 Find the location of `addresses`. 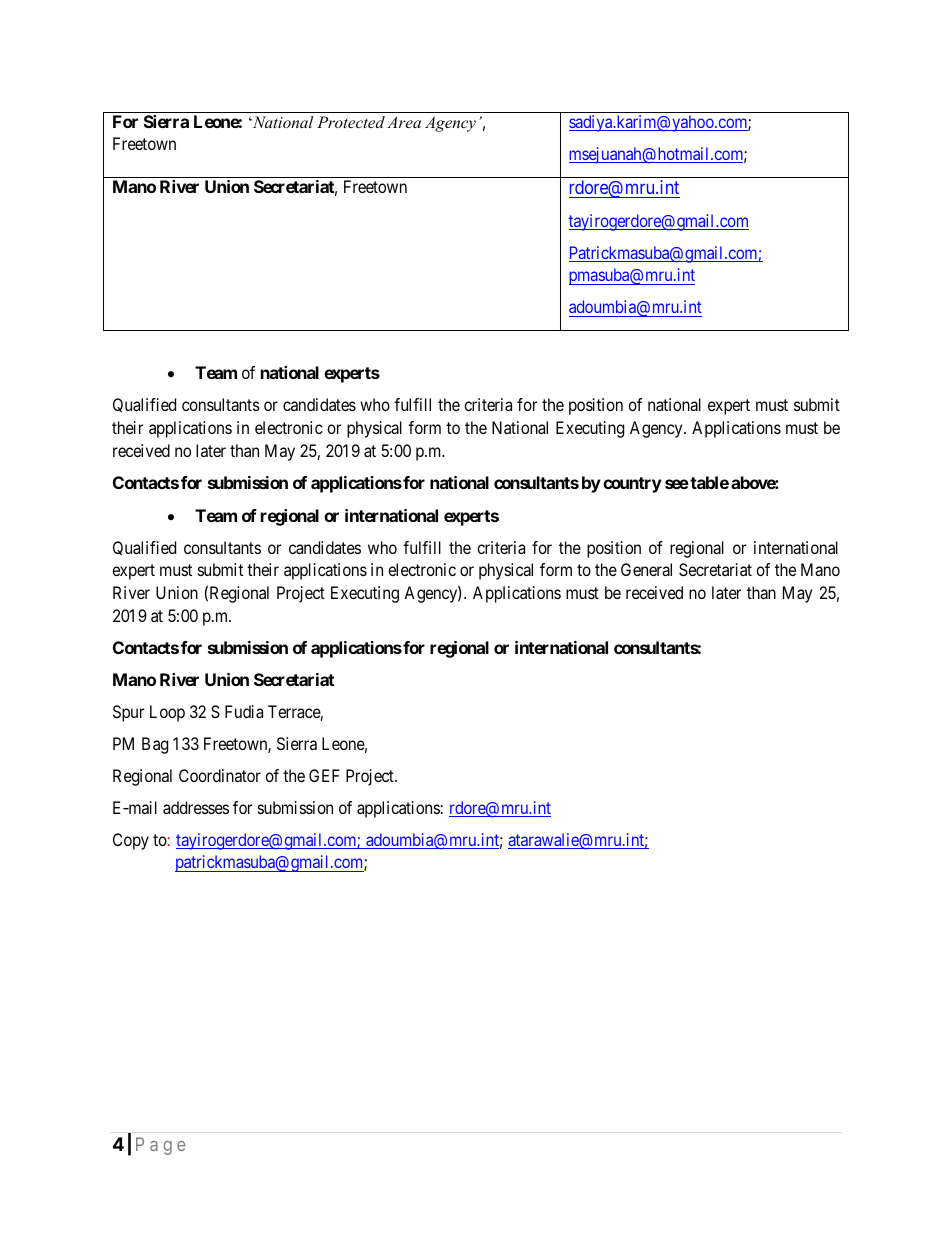

addresses is located at coordinates (196, 807).
